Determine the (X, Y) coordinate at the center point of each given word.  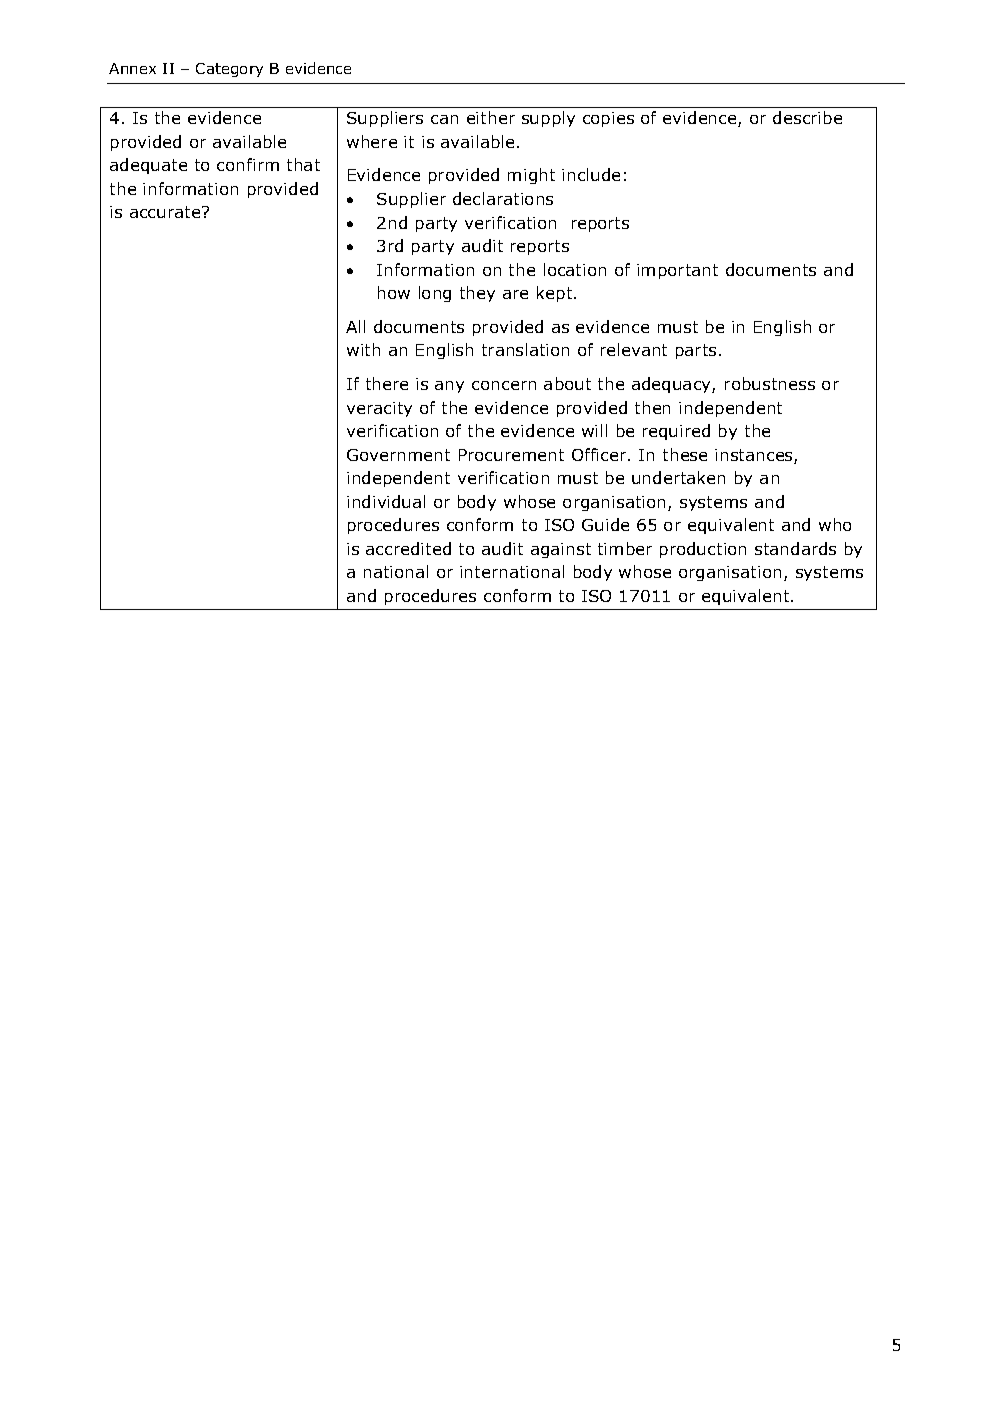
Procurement (511, 455)
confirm (248, 164)
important (677, 271)
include (591, 174)
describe (807, 117)
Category (229, 70)
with (363, 349)
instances (755, 456)
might (531, 176)
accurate (166, 212)
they (477, 294)
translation (525, 349)
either (491, 117)
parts (696, 351)
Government (398, 455)
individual (386, 501)
